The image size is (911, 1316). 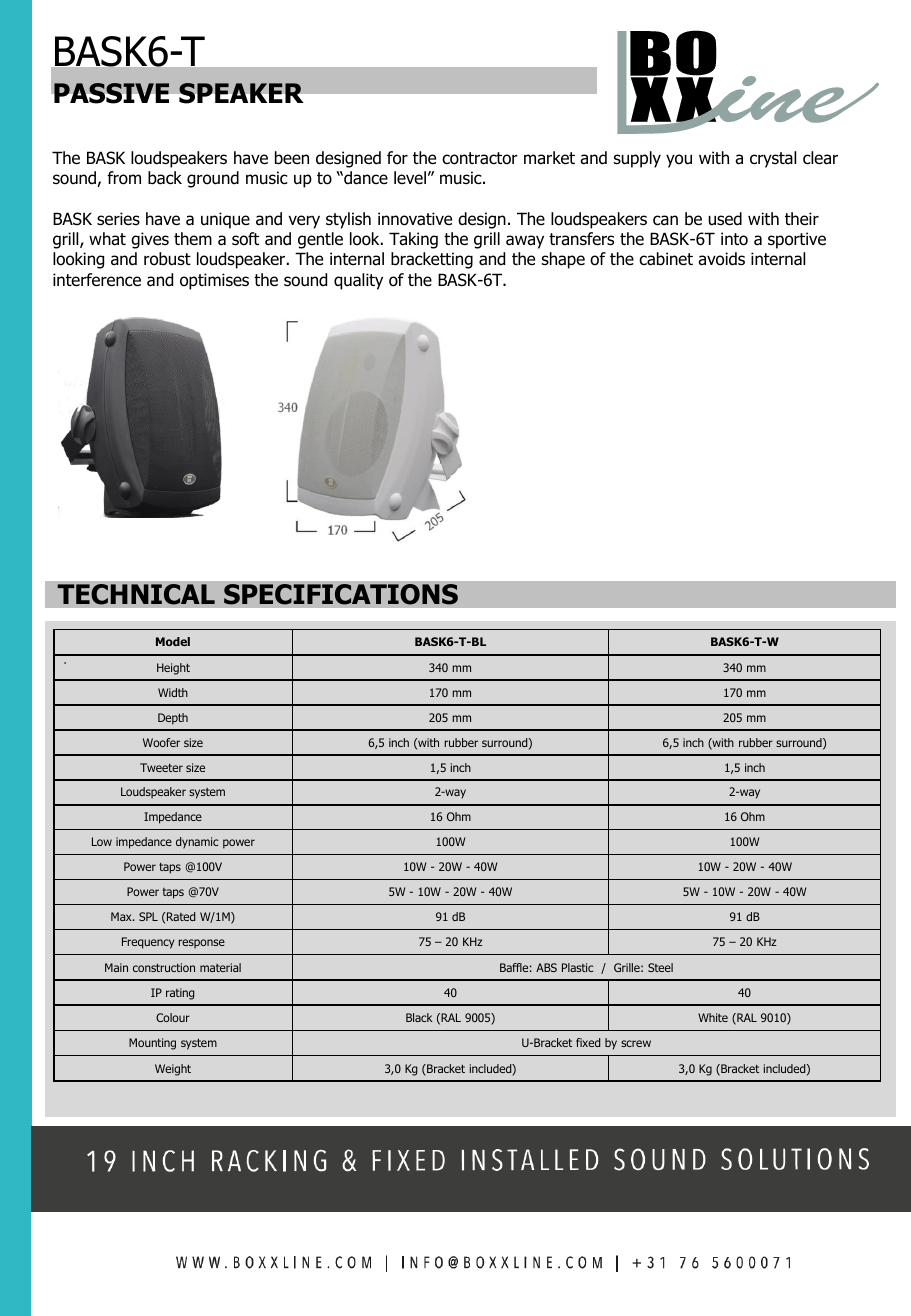 What do you see at coordinates (341, 594) in the page?
I see `SPECIFICATIONS` at bounding box center [341, 594].
